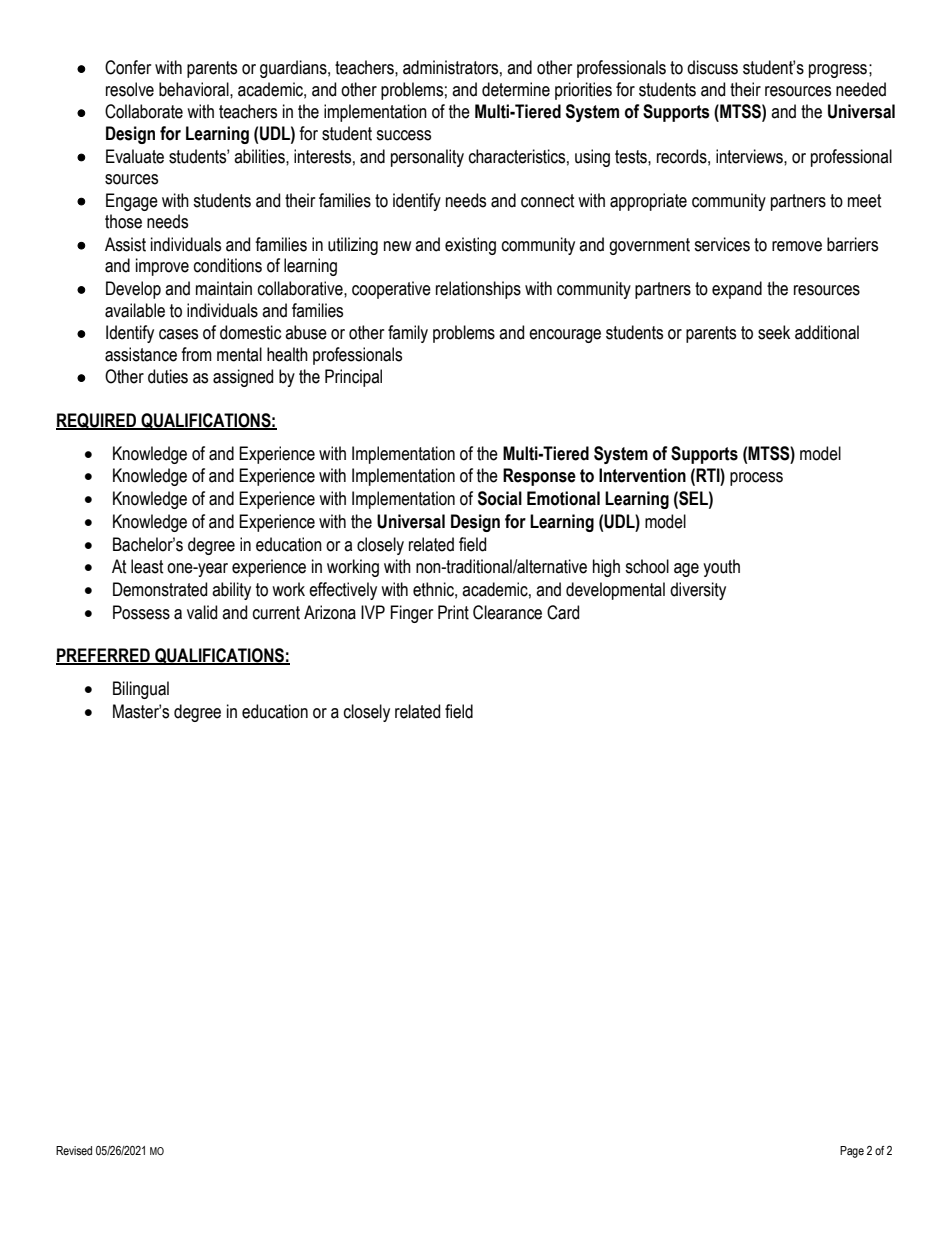 The height and width of the image is (1233, 952). Describe the element at coordinates (141, 612) in the image. I see `Possess` at that location.
